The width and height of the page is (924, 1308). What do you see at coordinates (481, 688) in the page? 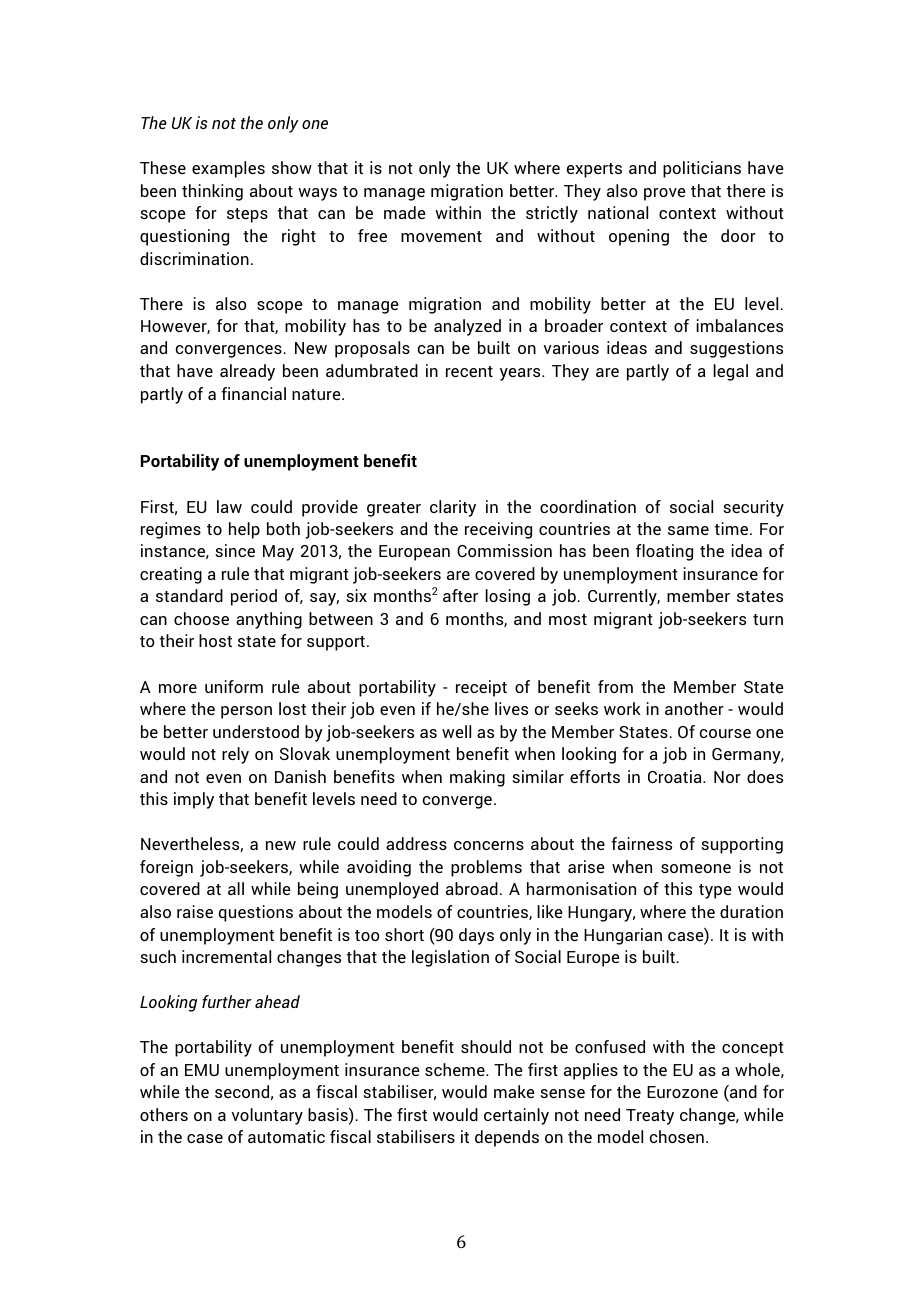
I see `receipt` at bounding box center [481, 688].
